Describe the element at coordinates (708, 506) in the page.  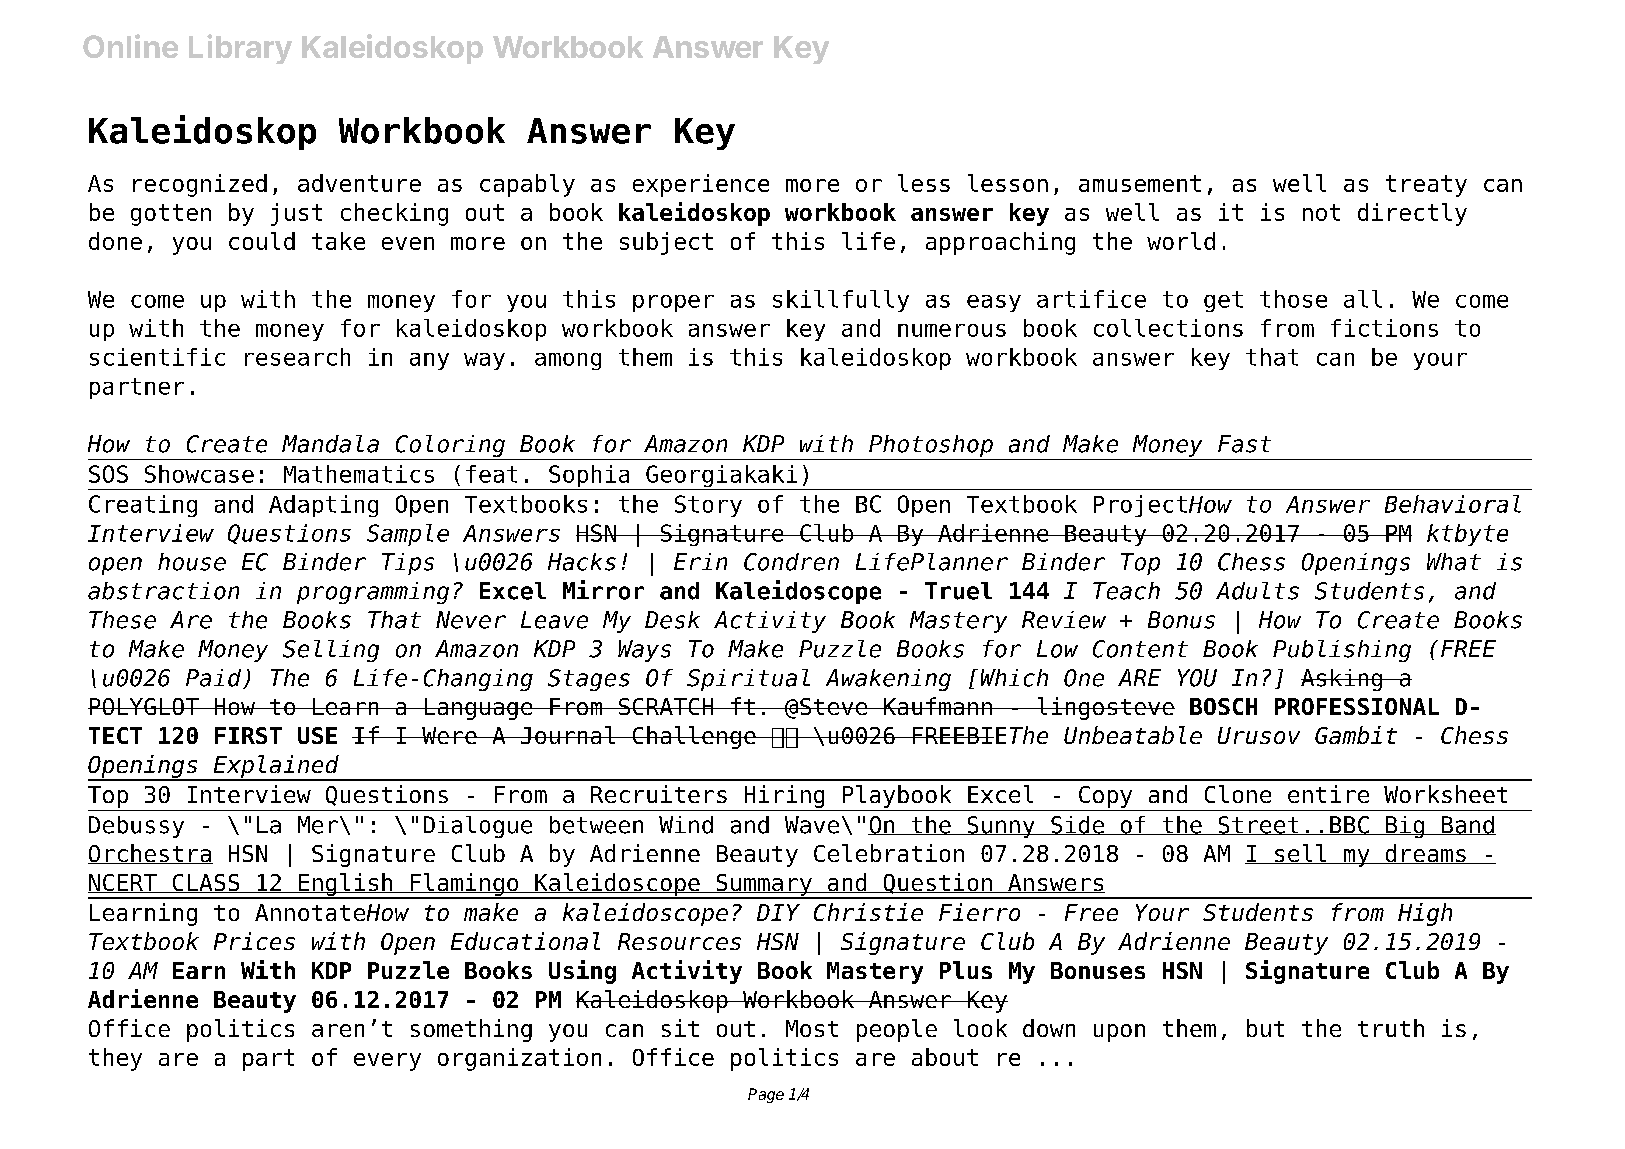
I see `Story` at that location.
